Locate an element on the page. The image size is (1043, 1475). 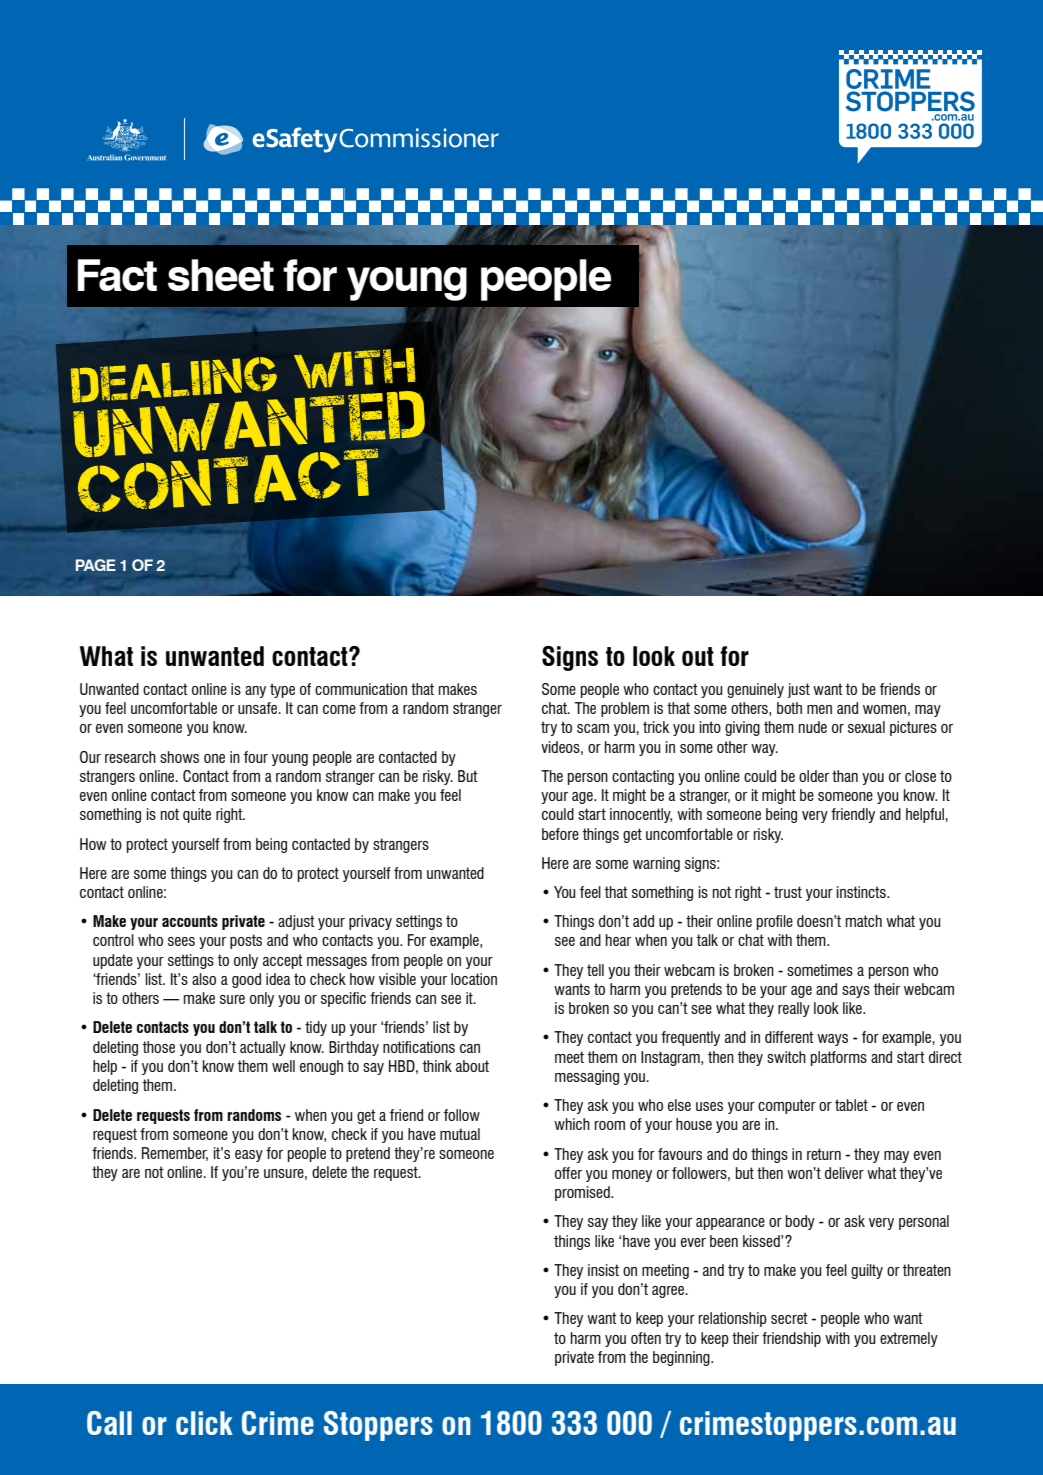
ways is located at coordinates (832, 1040).
